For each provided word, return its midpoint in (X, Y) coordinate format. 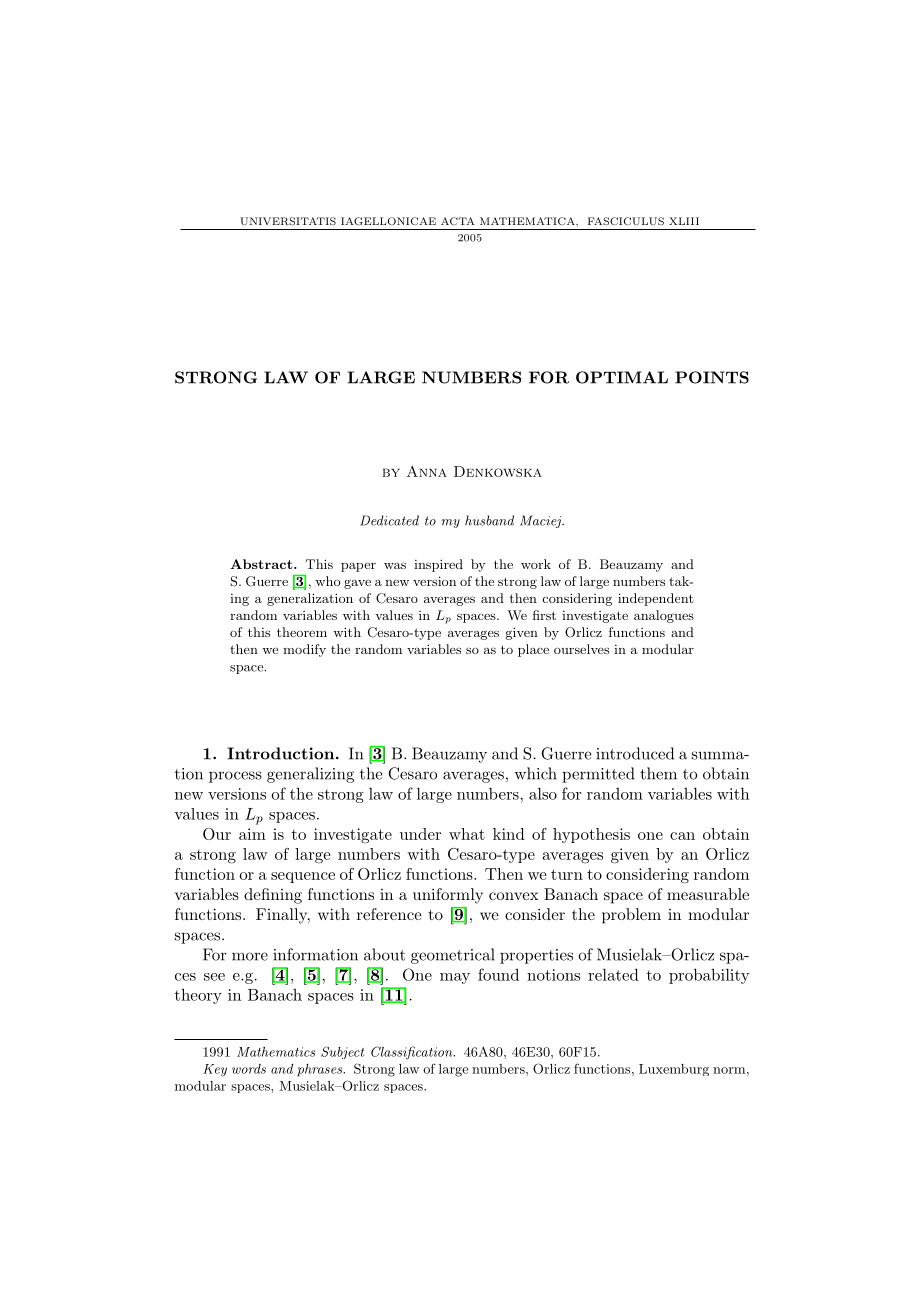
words (249, 1069)
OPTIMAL (622, 377)
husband (489, 520)
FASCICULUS (626, 221)
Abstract (262, 564)
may (455, 978)
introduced (635, 753)
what (467, 834)
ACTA (458, 221)
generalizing (310, 775)
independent (655, 599)
